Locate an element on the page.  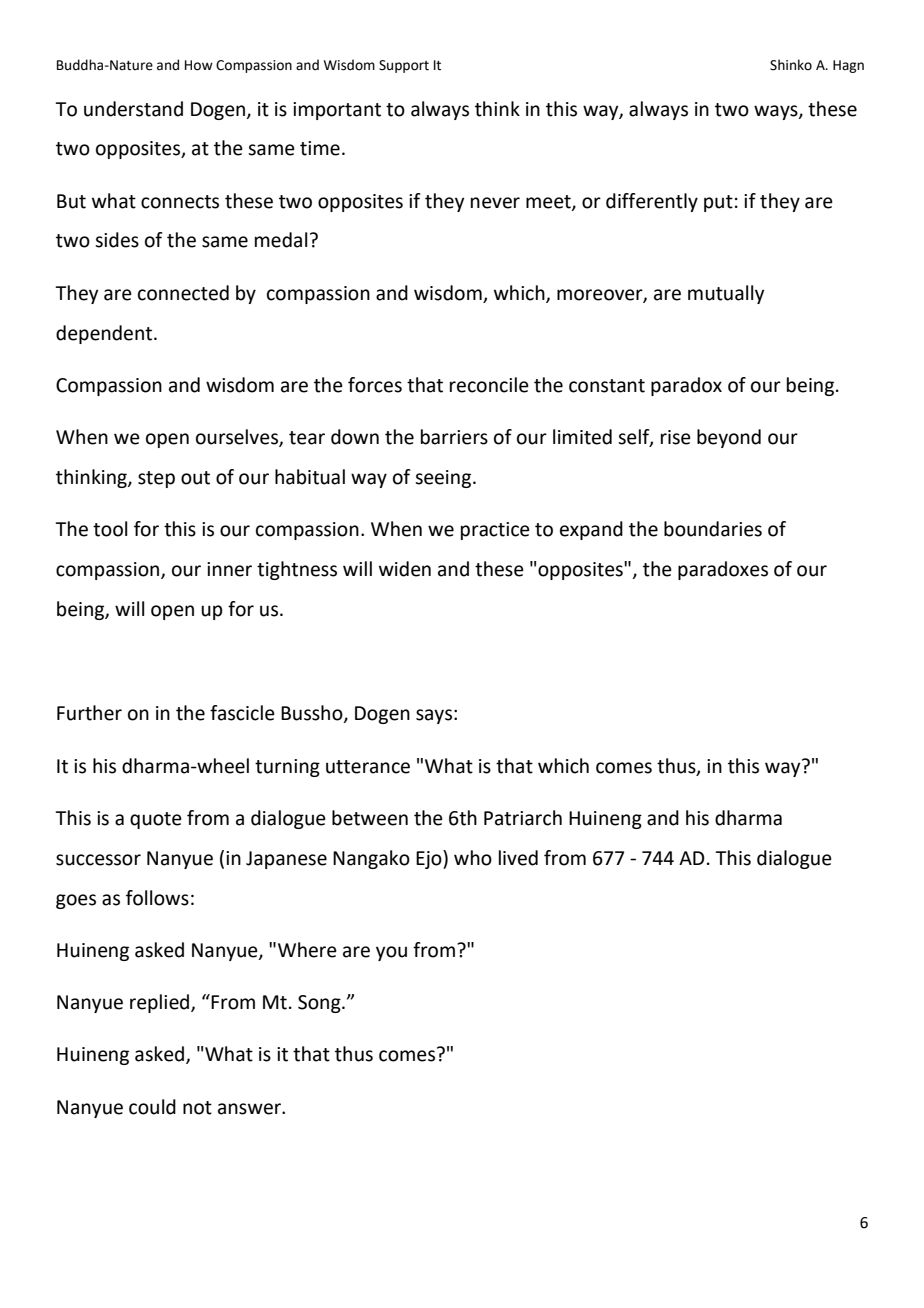
barriers is located at coordinates (454, 437).
